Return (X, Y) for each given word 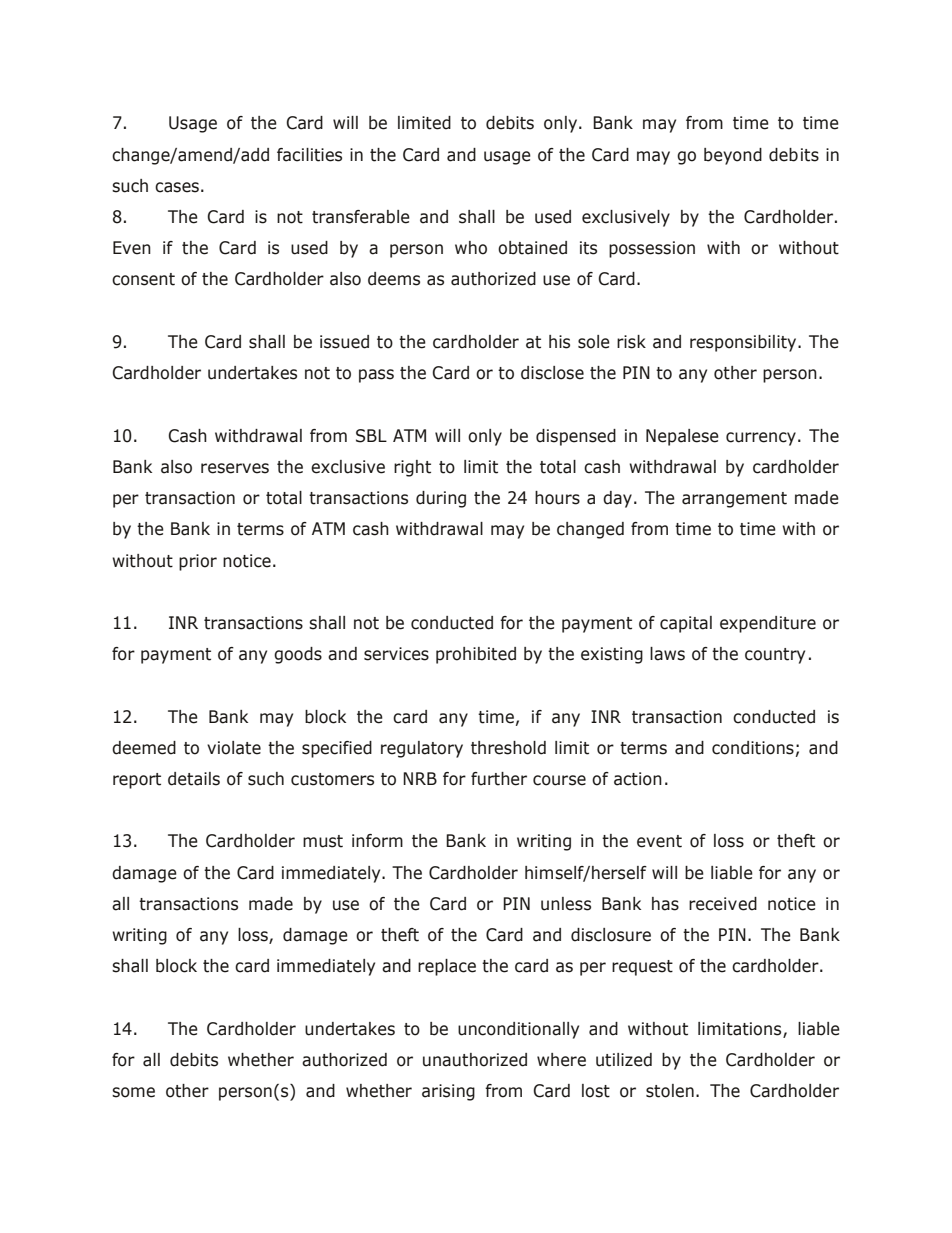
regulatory (422, 749)
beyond (733, 156)
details (194, 779)
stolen (670, 1091)
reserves (235, 468)
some (133, 1092)
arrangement (734, 500)
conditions (753, 748)
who (471, 248)
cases (177, 187)
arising (448, 1092)
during (441, 499)
